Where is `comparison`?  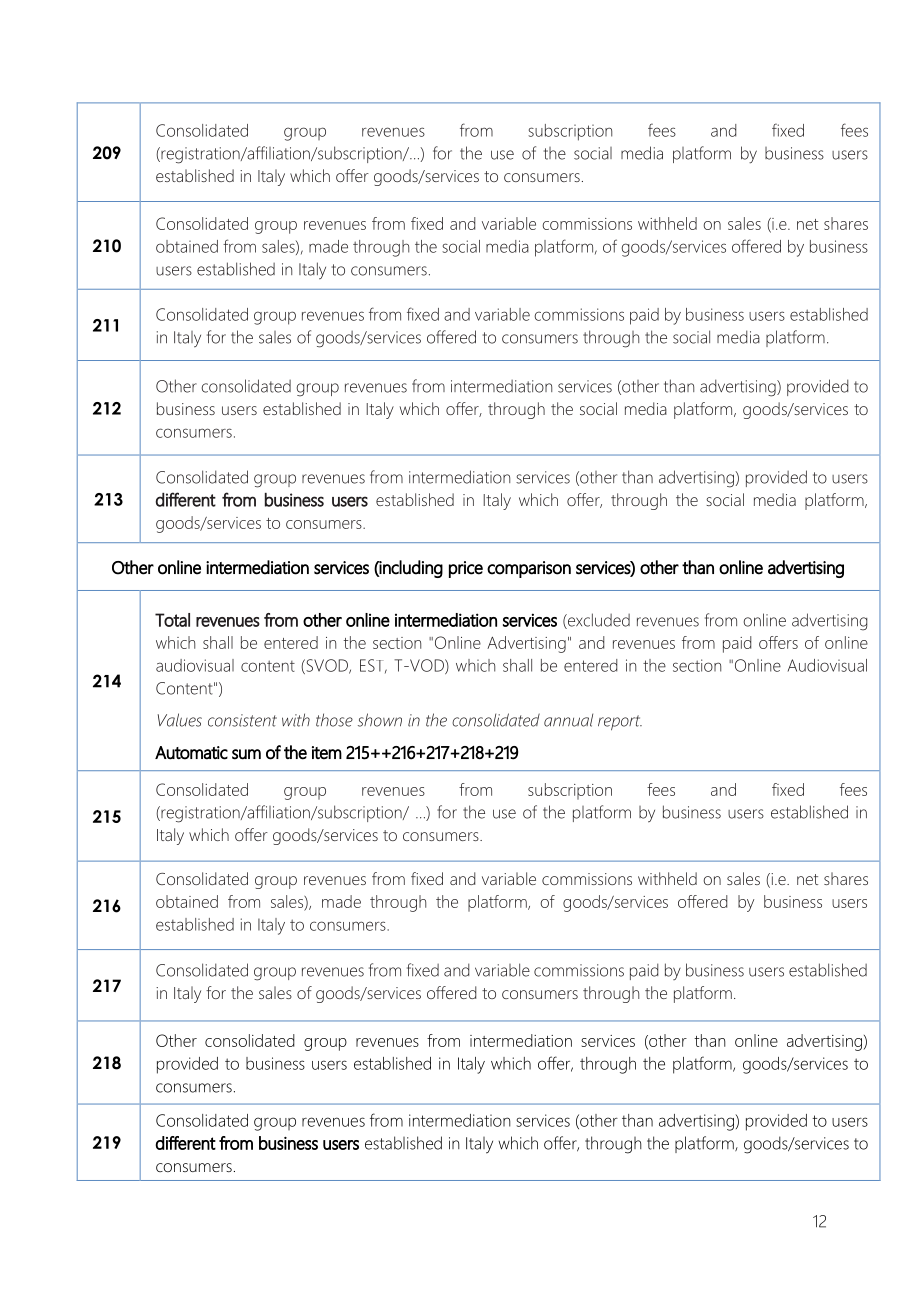
comparison is located at coordinates (529, 569).
